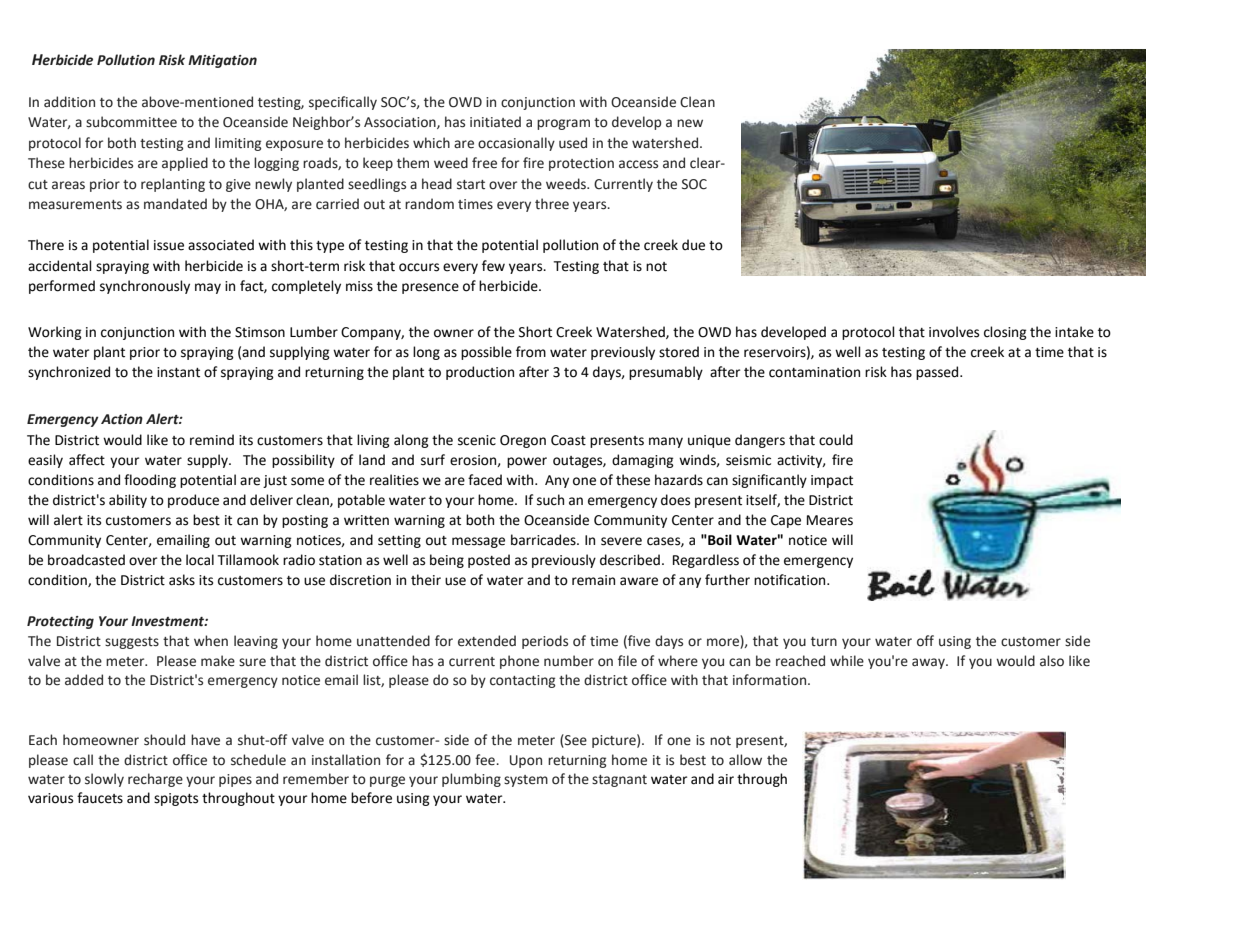 This screenshot has height=952, width=1233. What do you see at coordinates (193, 501) in the screenshot?
I see `produce` at bounding box center [193, 501].
